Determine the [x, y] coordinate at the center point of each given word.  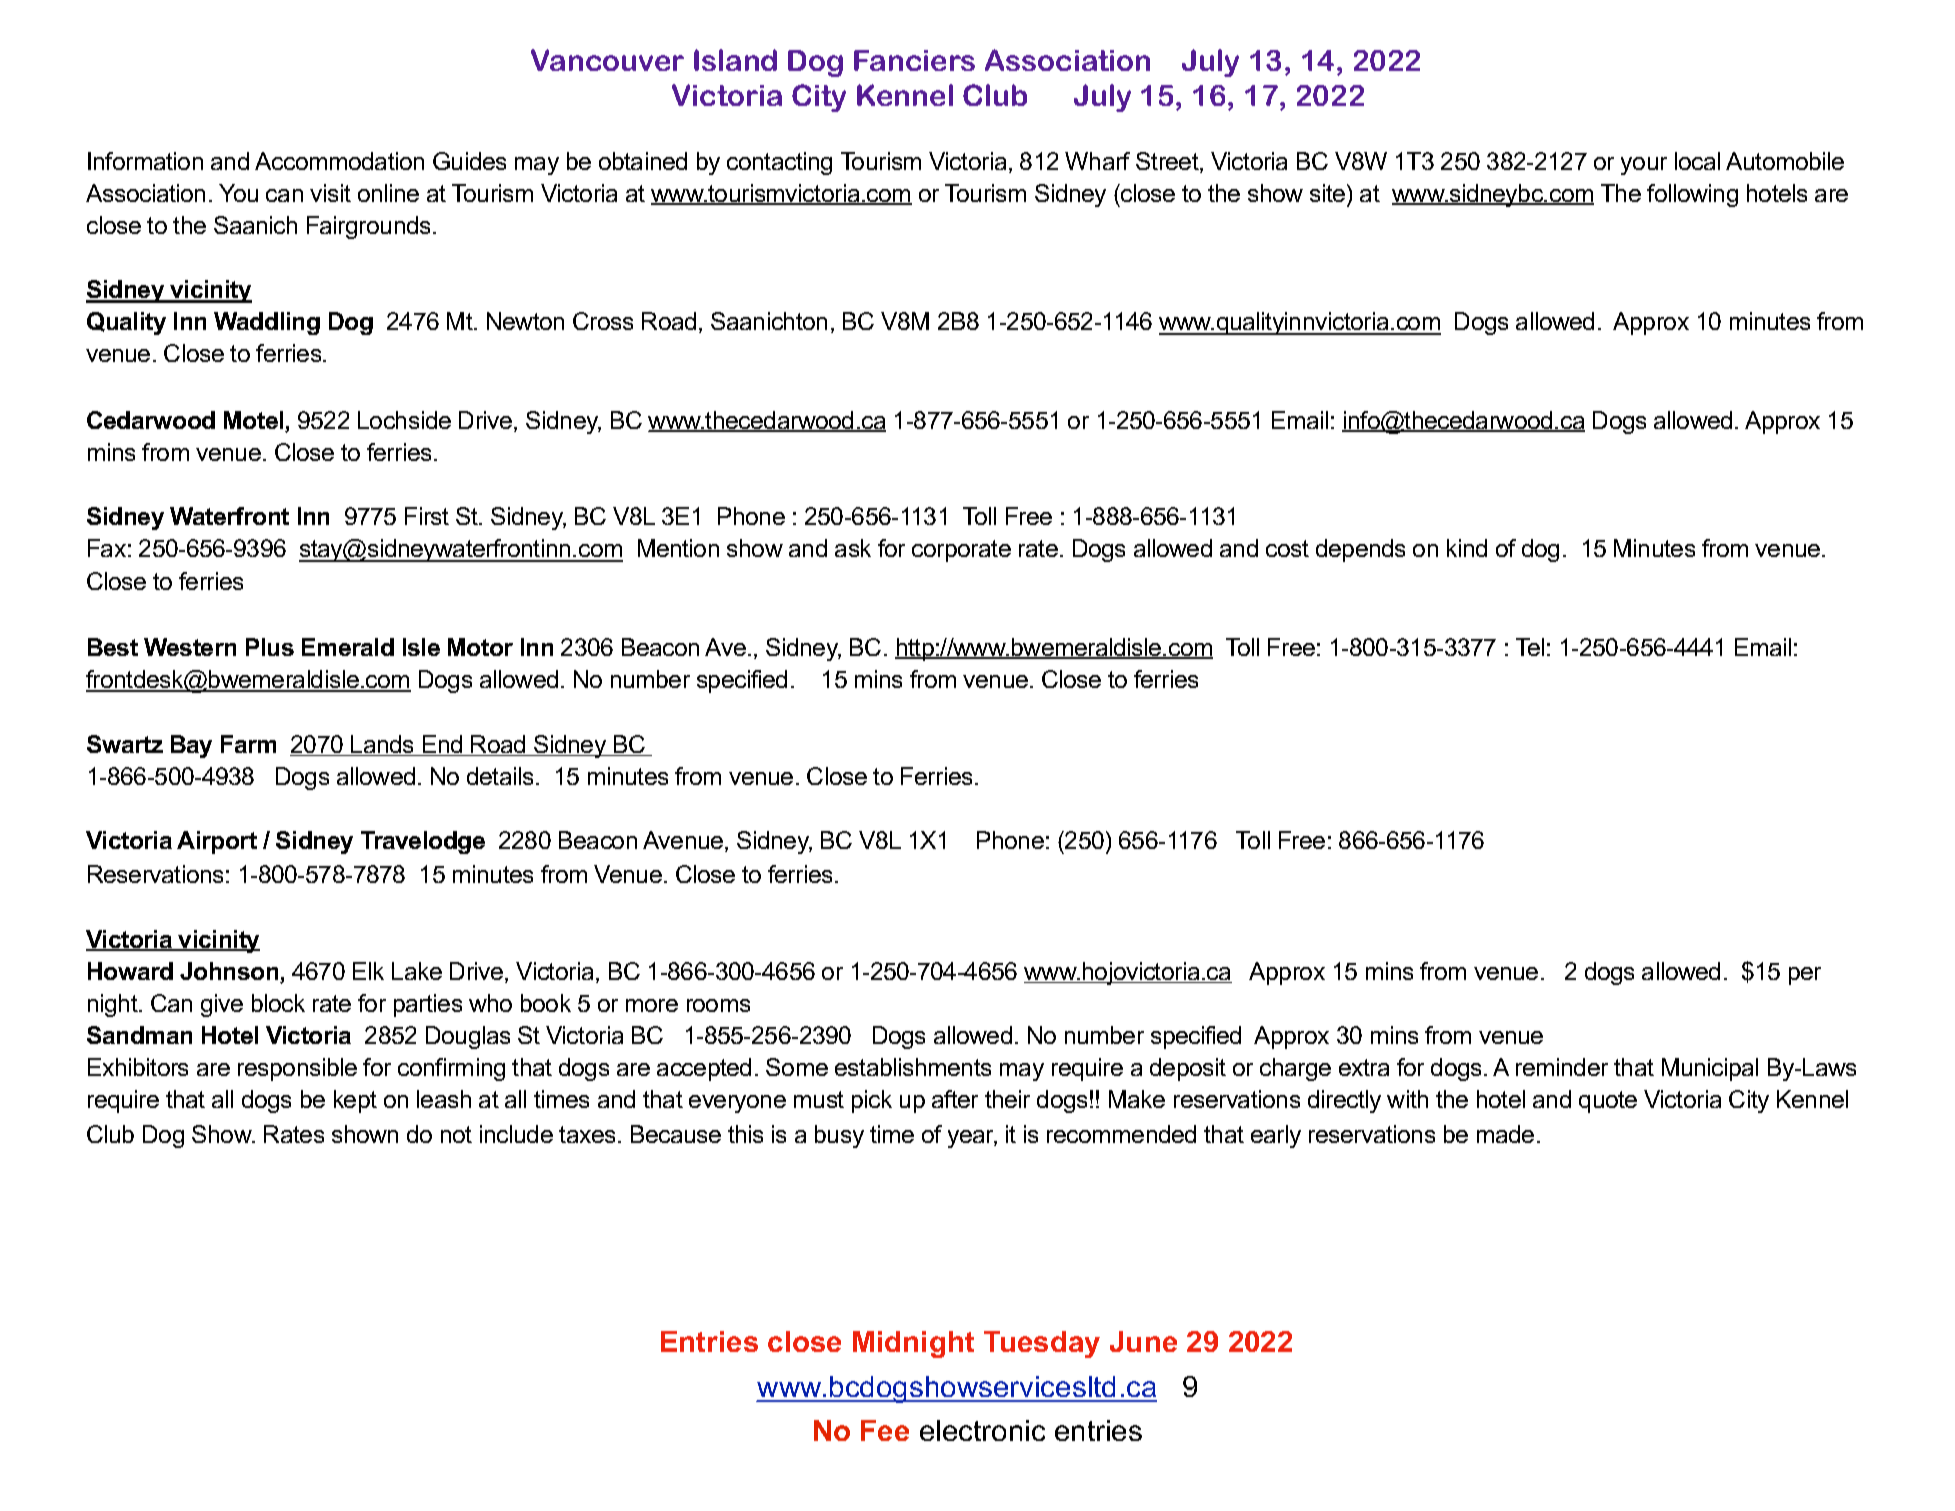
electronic [982, 1430]
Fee [885, 1430]
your [1644, 166]
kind [1467, 548]
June [1143, 1341]
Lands [383, 745]
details [500, 776]
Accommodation [339, 161]
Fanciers [914, 60]
